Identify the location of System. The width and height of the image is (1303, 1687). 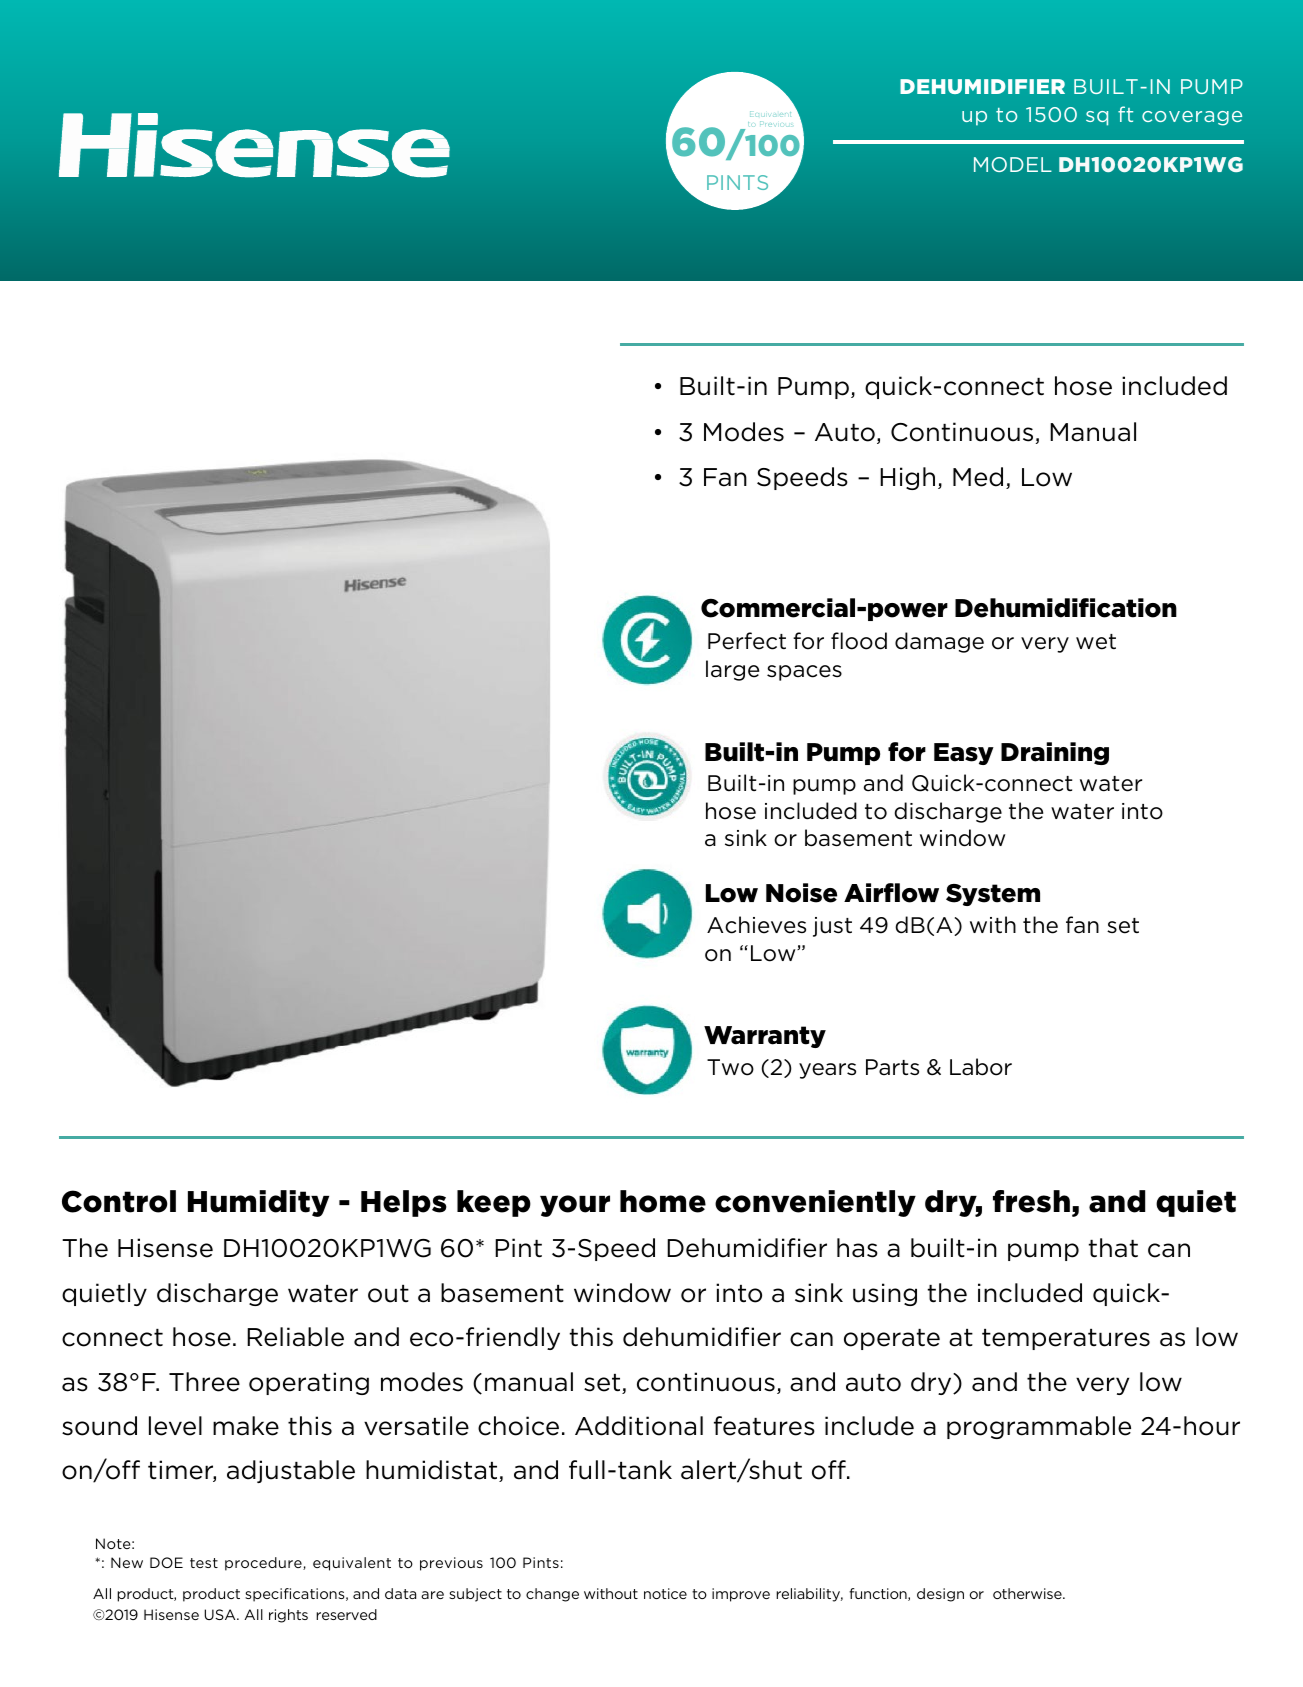
(993, 895).
